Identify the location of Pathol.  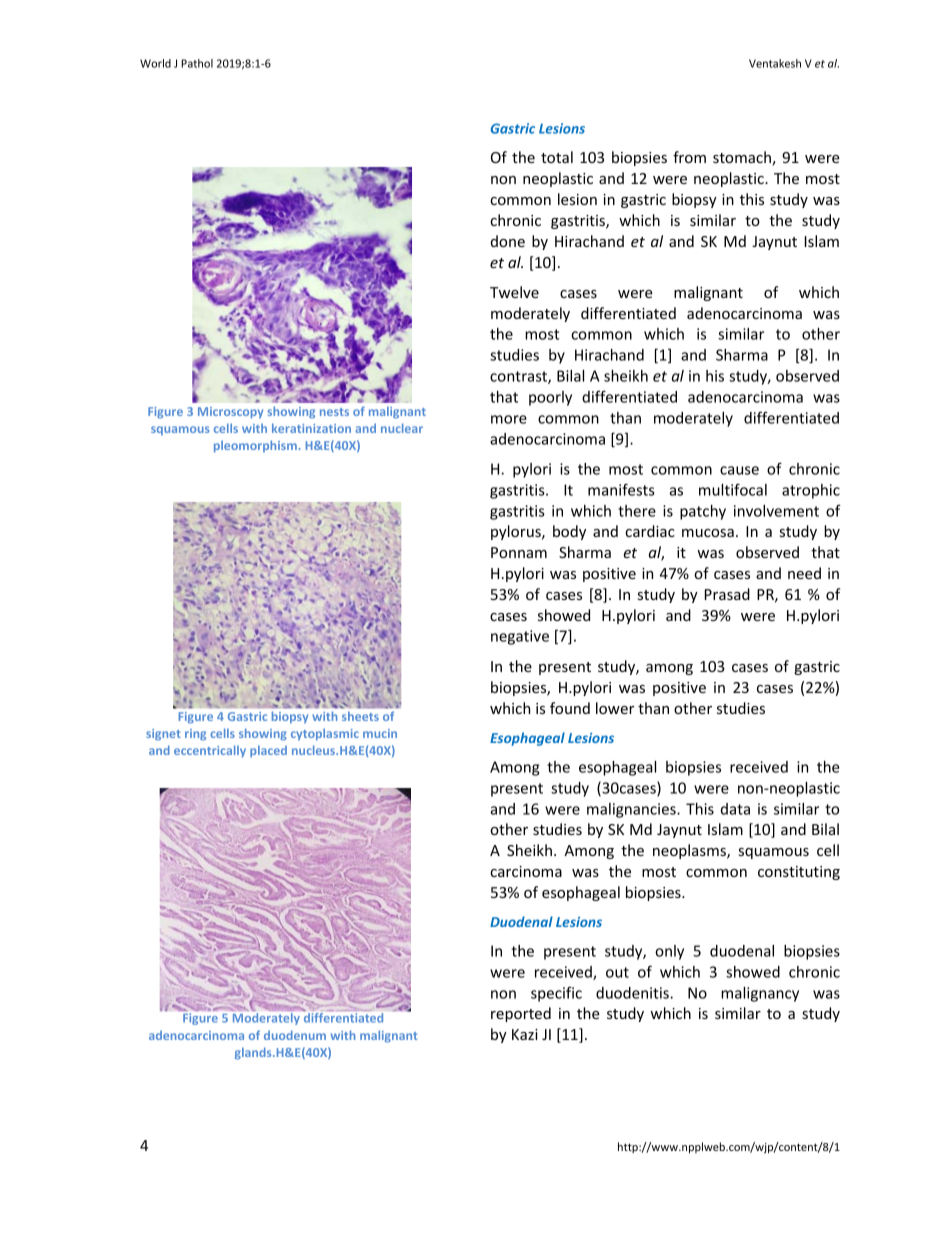
(197, 63).
